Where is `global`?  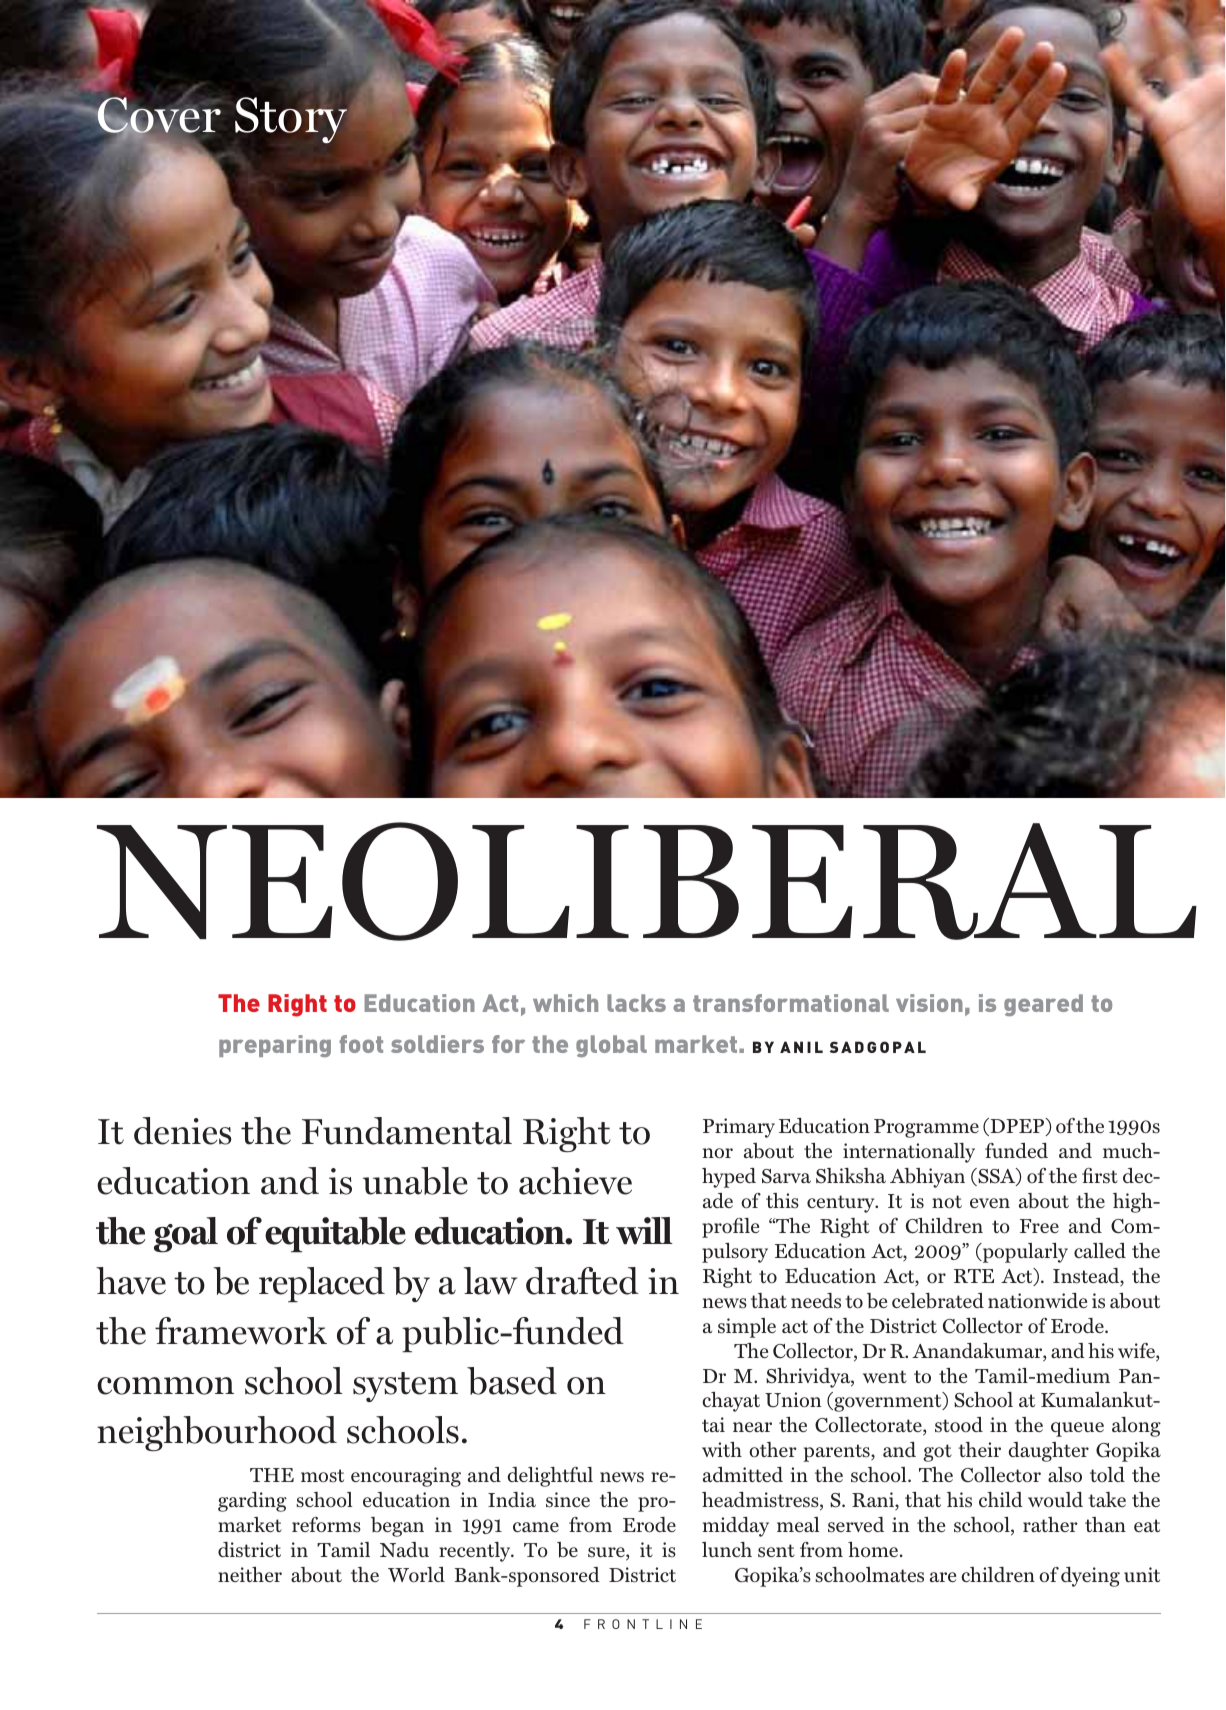 global is located at coordinates (611, 1046).
